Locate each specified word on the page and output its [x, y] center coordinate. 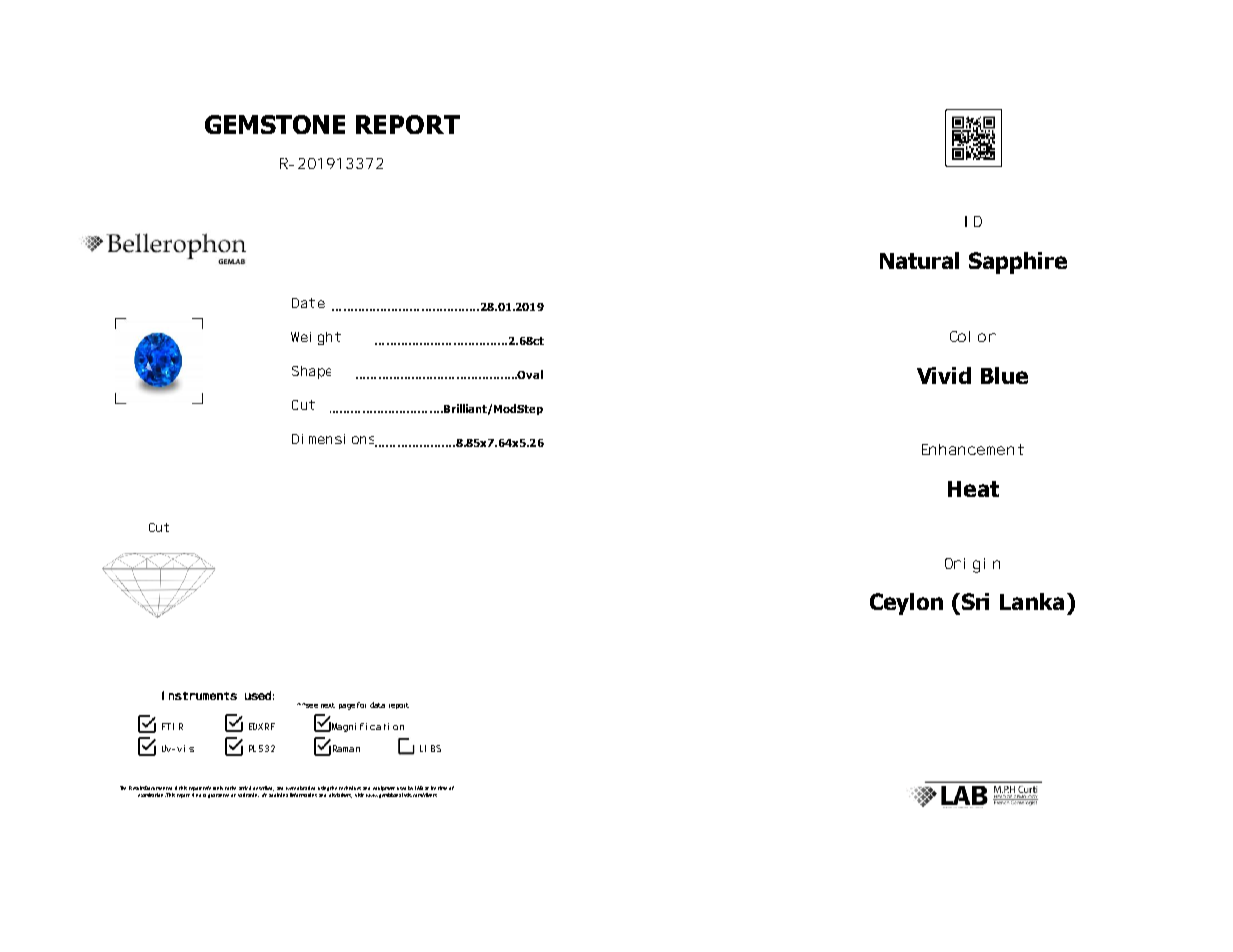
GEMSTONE [275, 124]
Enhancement [973, 449]
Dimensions [334, 440]
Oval [529, 374]
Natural [919, 260]
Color [973, 336]
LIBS [430, 748]
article [245, 788]
